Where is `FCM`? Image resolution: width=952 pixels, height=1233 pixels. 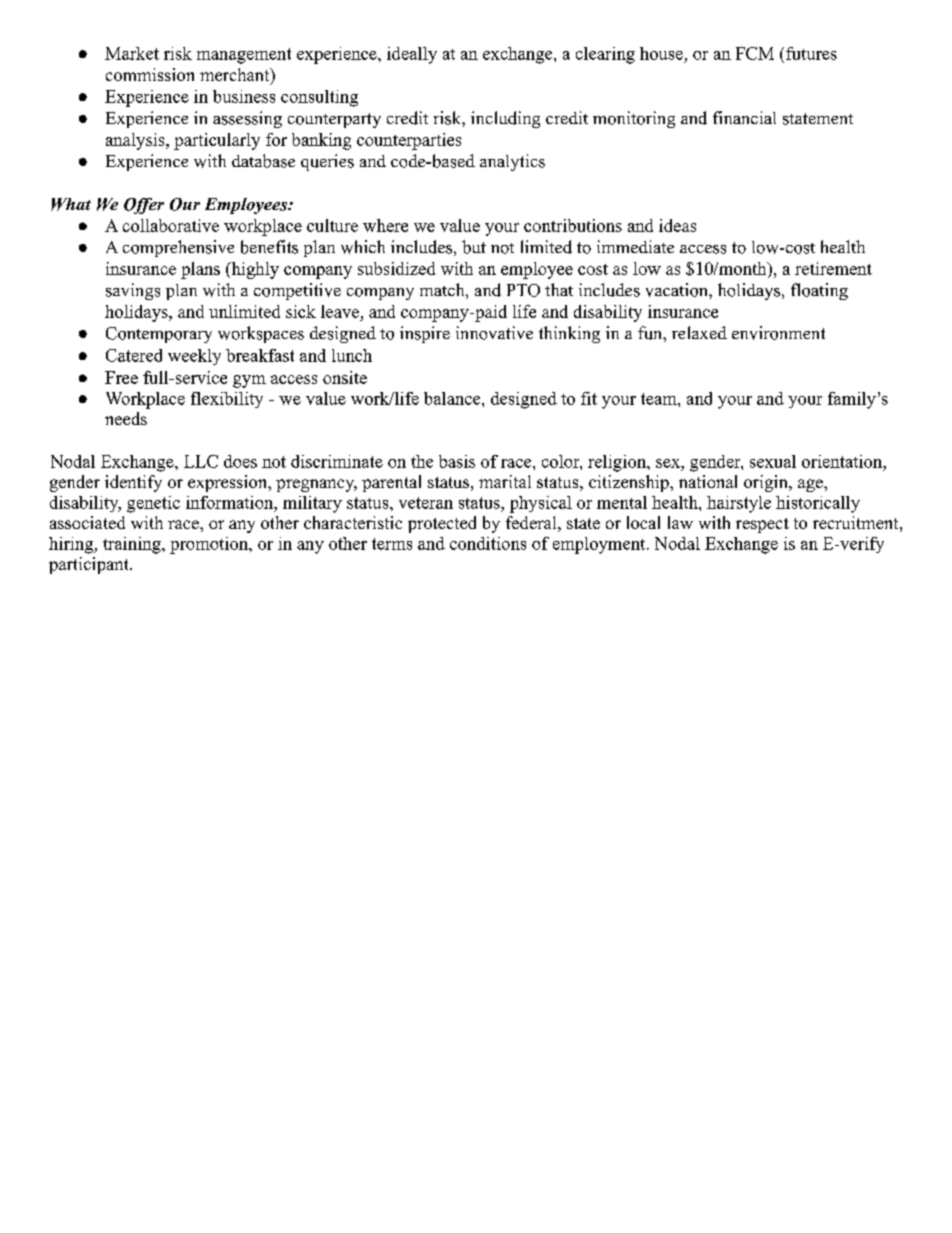 FCM is located at coordinates (755, 53).
